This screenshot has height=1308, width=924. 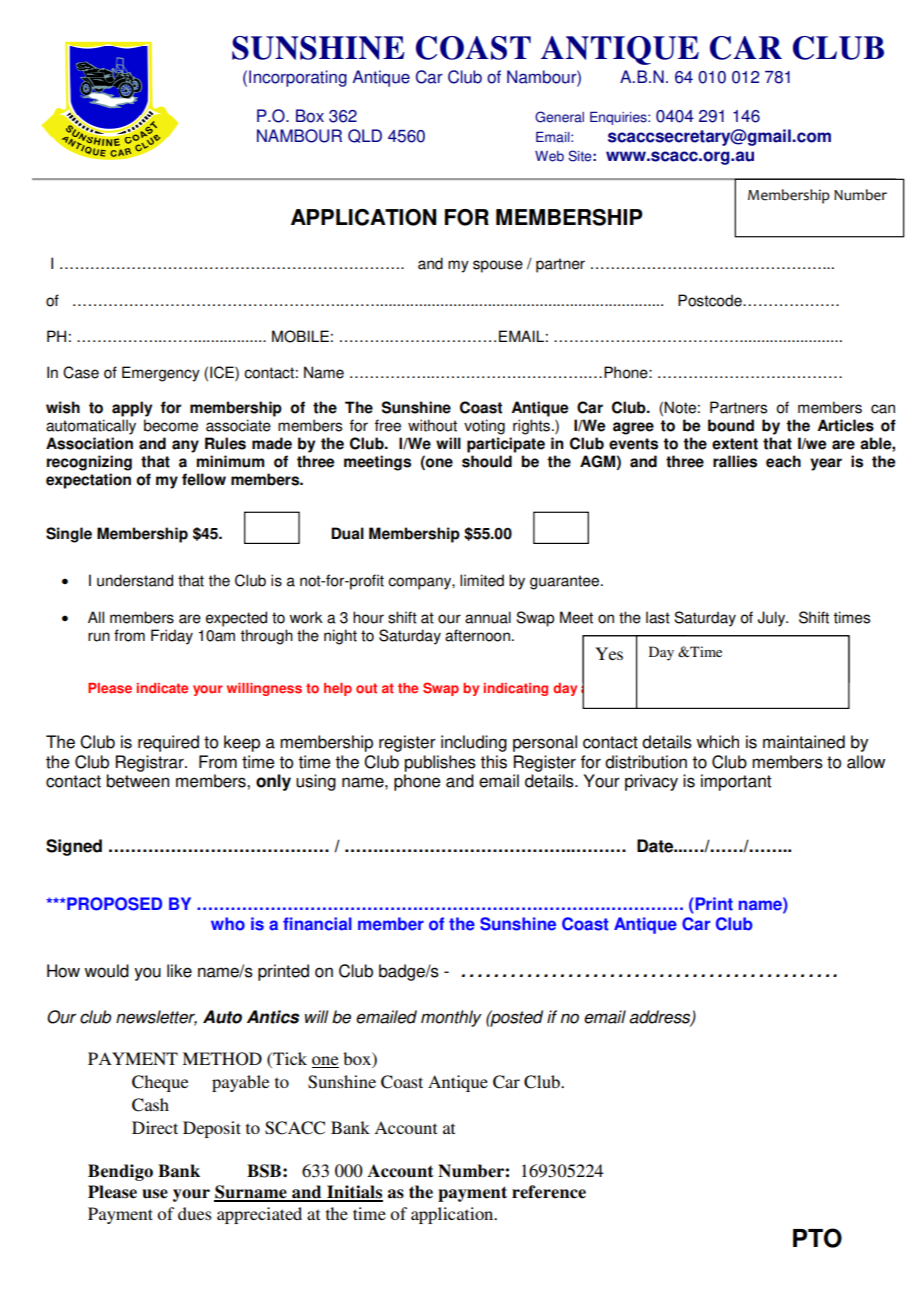 What do you see at coordinates (179, 971) in the screenshot?
I see `like` at bounding box center [179, 971].
